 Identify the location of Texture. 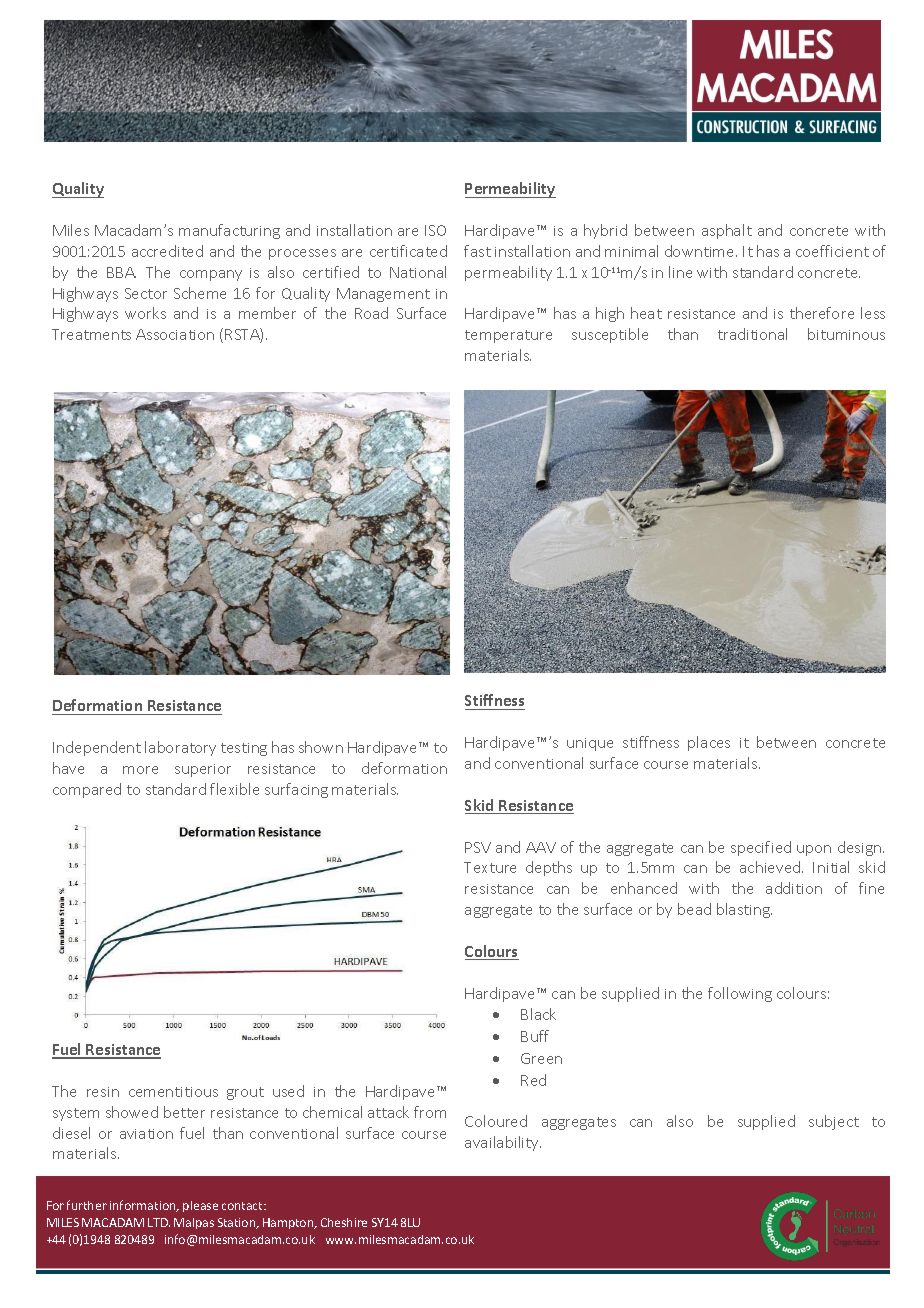
(490, 867).
